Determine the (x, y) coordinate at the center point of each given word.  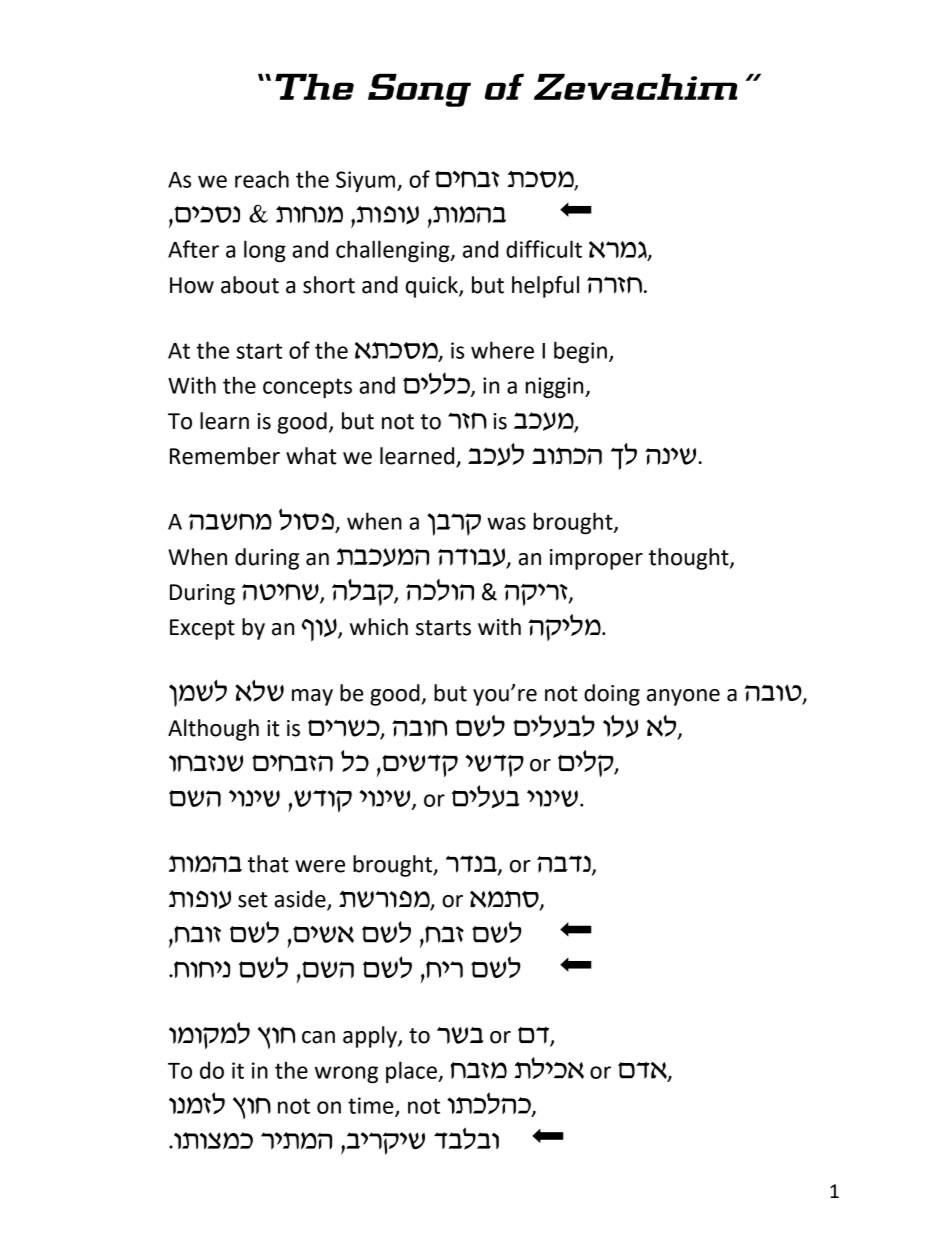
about (250, 285)
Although (213, 730)
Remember (225, 456)
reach (262, 179)
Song (419, 90)
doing (612, 695)
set (253, 900)
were (320, 866)
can (318, 1037)
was (506, 523)
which (379, 627)
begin (580, 352)
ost (643, 1072)
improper (596, 559)
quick (433, 287)
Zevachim (635, 87)
